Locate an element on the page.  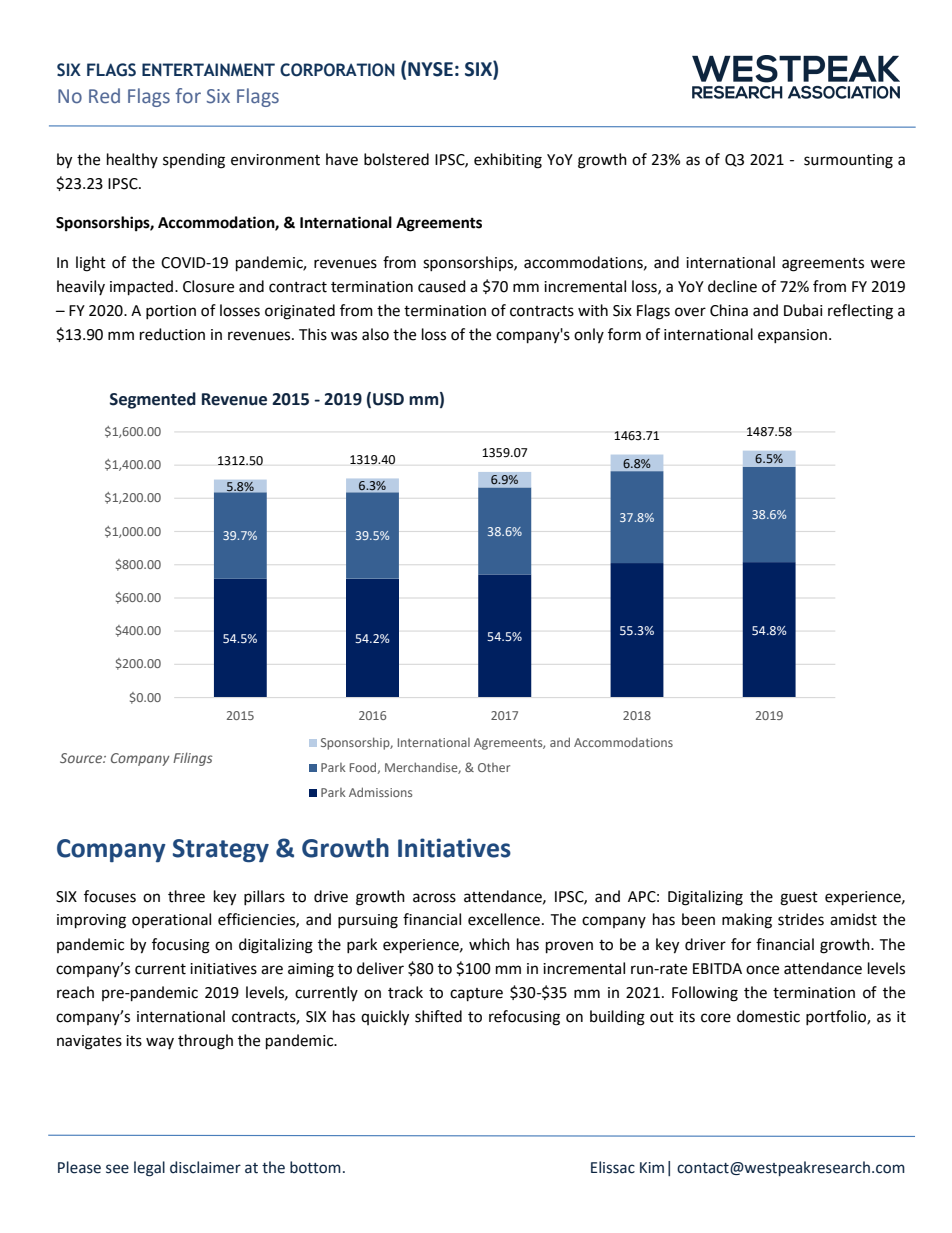
ENTERTAINMENT is located at coordinates (208, 69).
